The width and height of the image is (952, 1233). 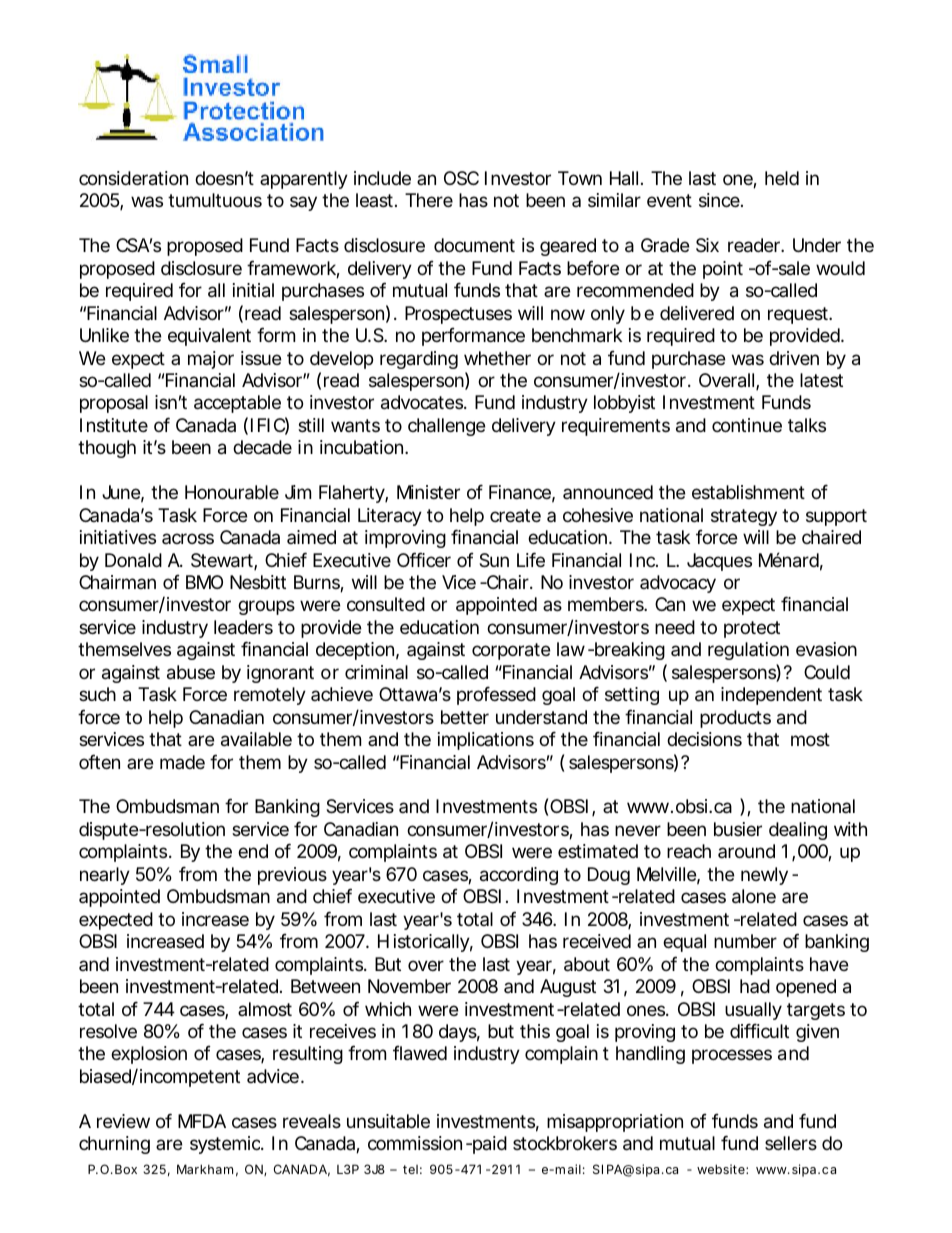 I want to click on systemic, so click(x=226, y=1145).
